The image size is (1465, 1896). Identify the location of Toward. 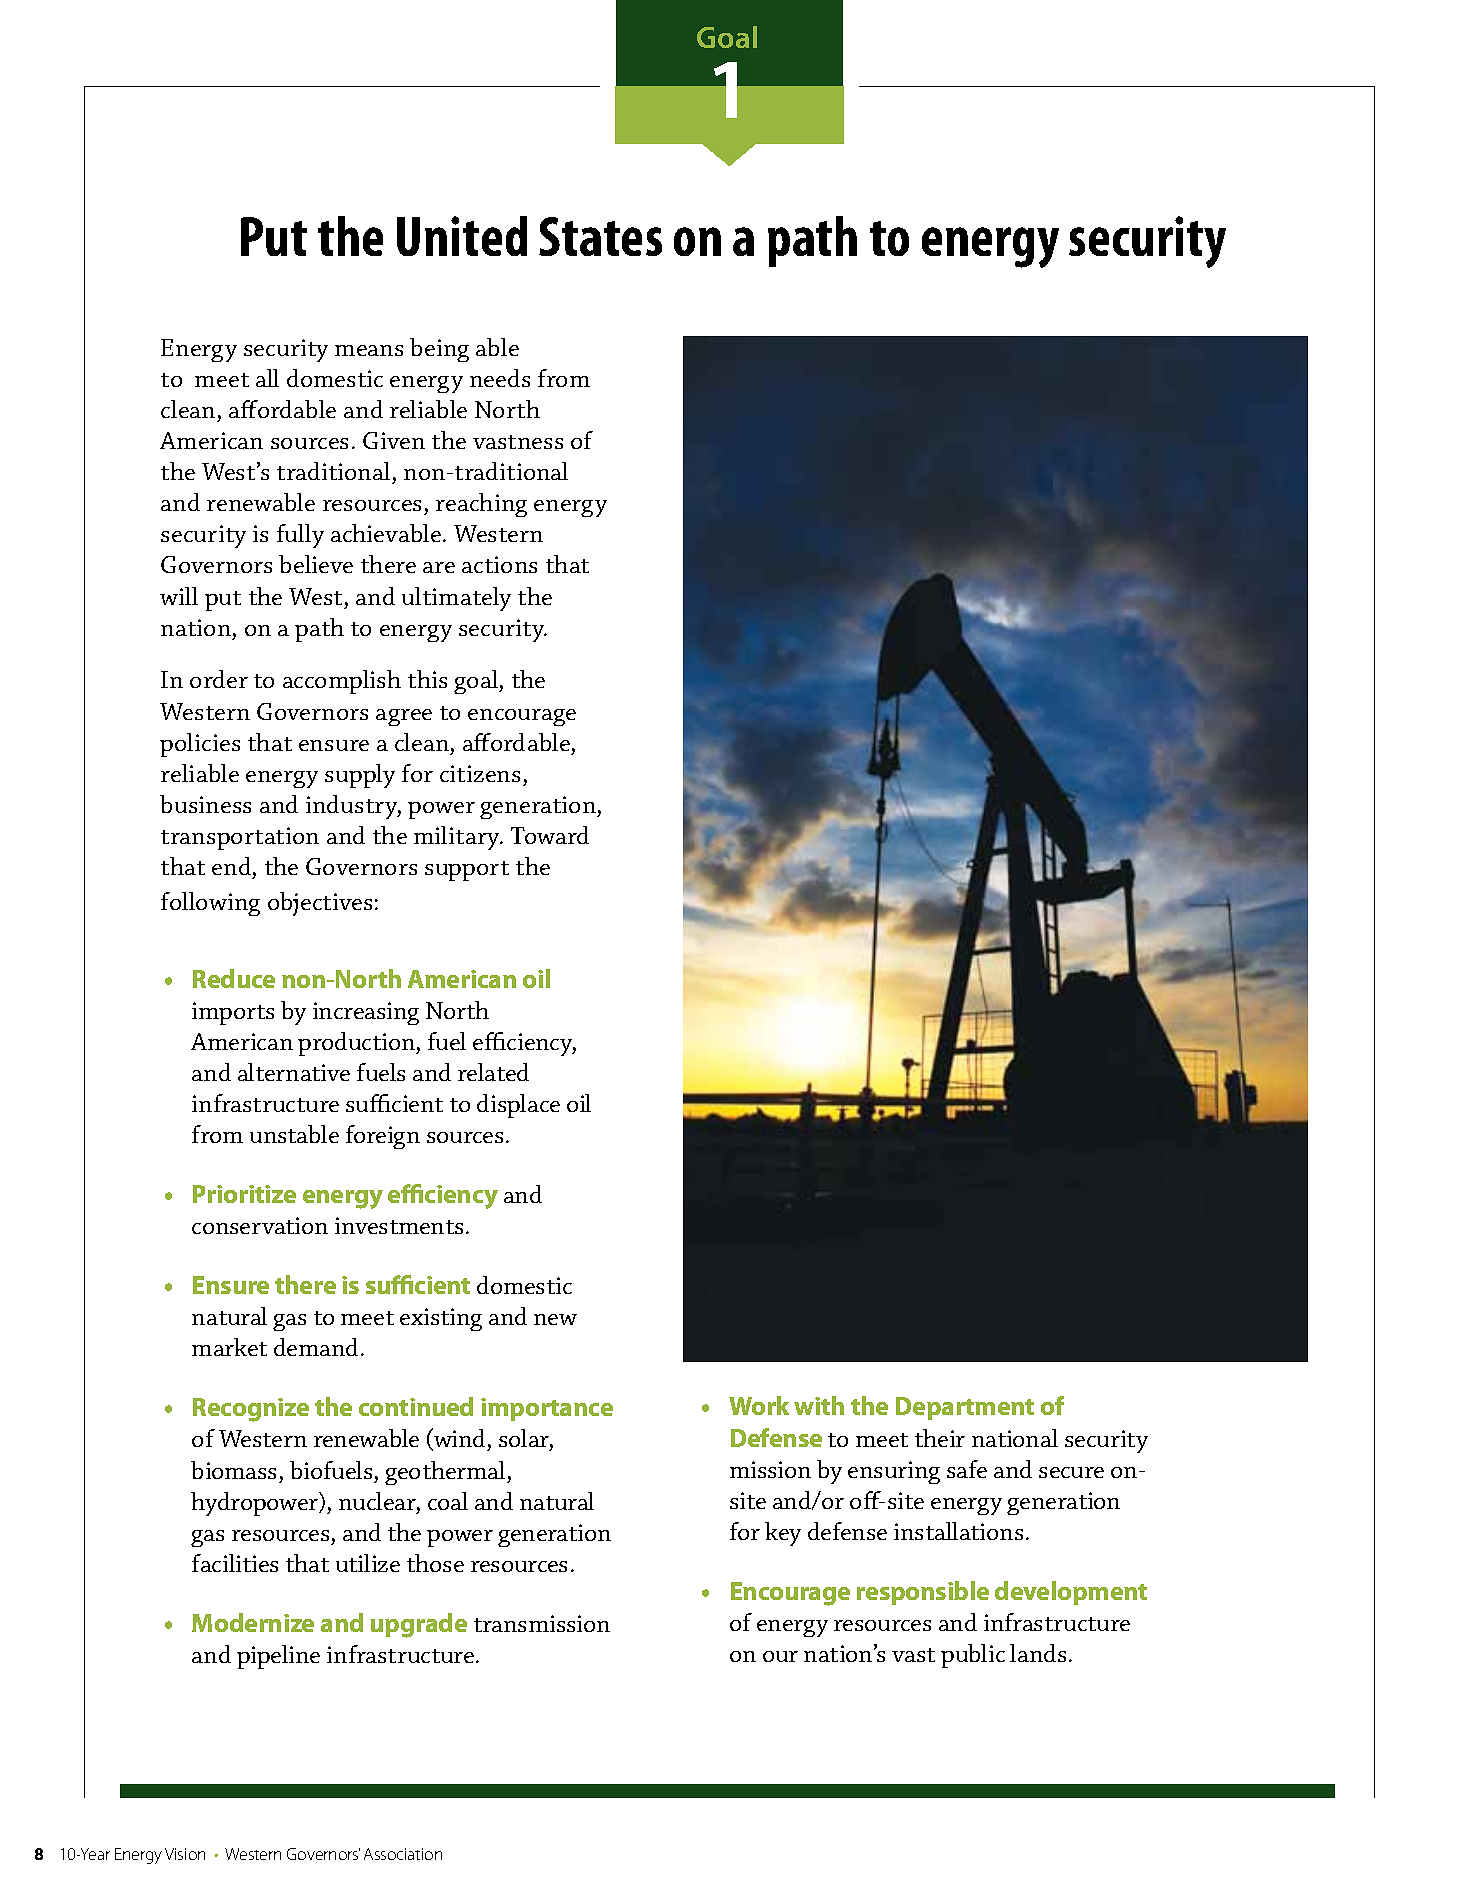
(550, 835).
